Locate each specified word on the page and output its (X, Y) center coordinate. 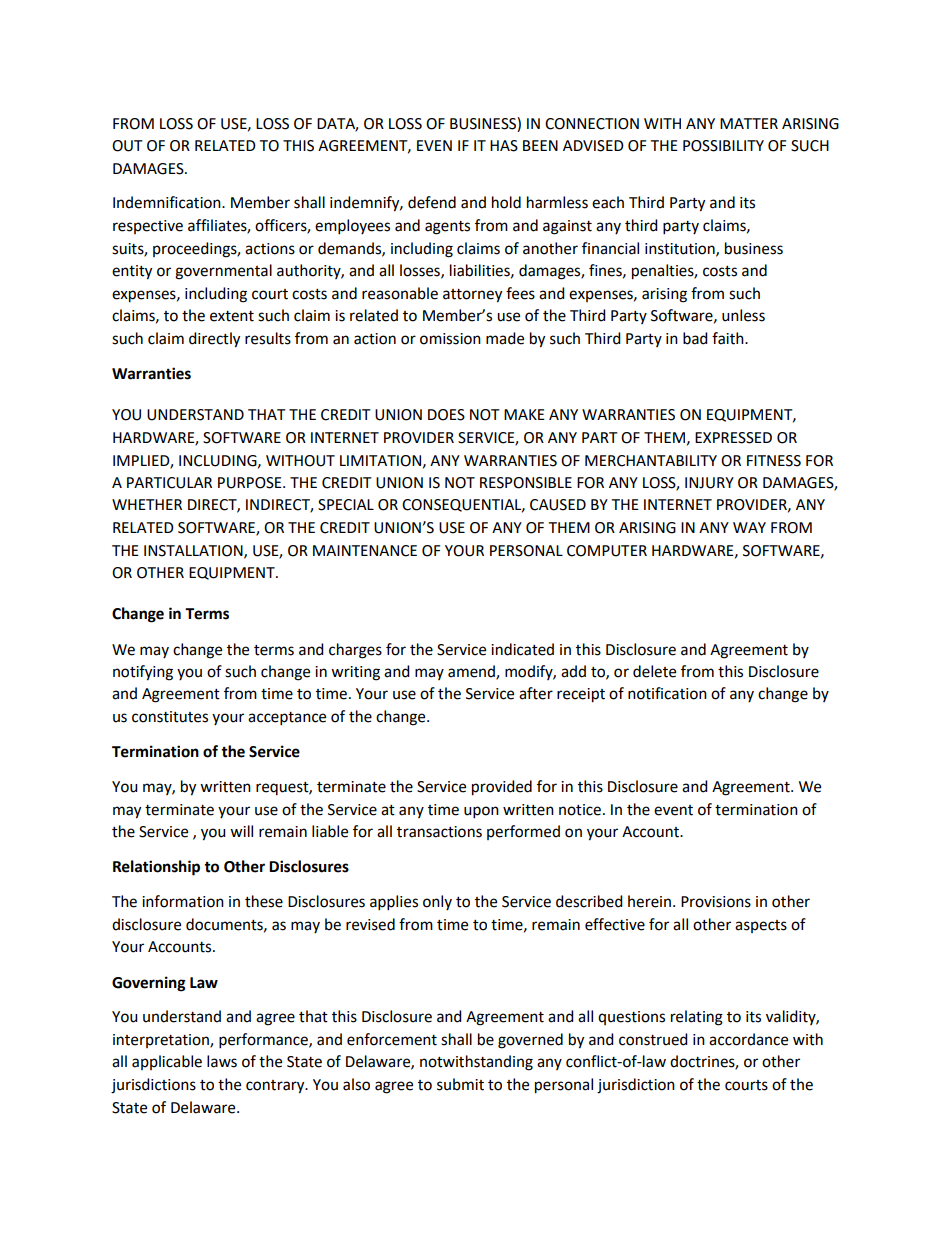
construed (653, 1039)
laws (222, 1061)
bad (695, 338)
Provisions (716, 902)
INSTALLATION (194, 551)
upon (481, 812)
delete (654, 671)
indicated (522, 649)
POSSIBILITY (723, 146)
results (268, 338)
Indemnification (168, 202)
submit (460, 1084)
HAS (504, 146)
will (241, 831)
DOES (446, 415)
